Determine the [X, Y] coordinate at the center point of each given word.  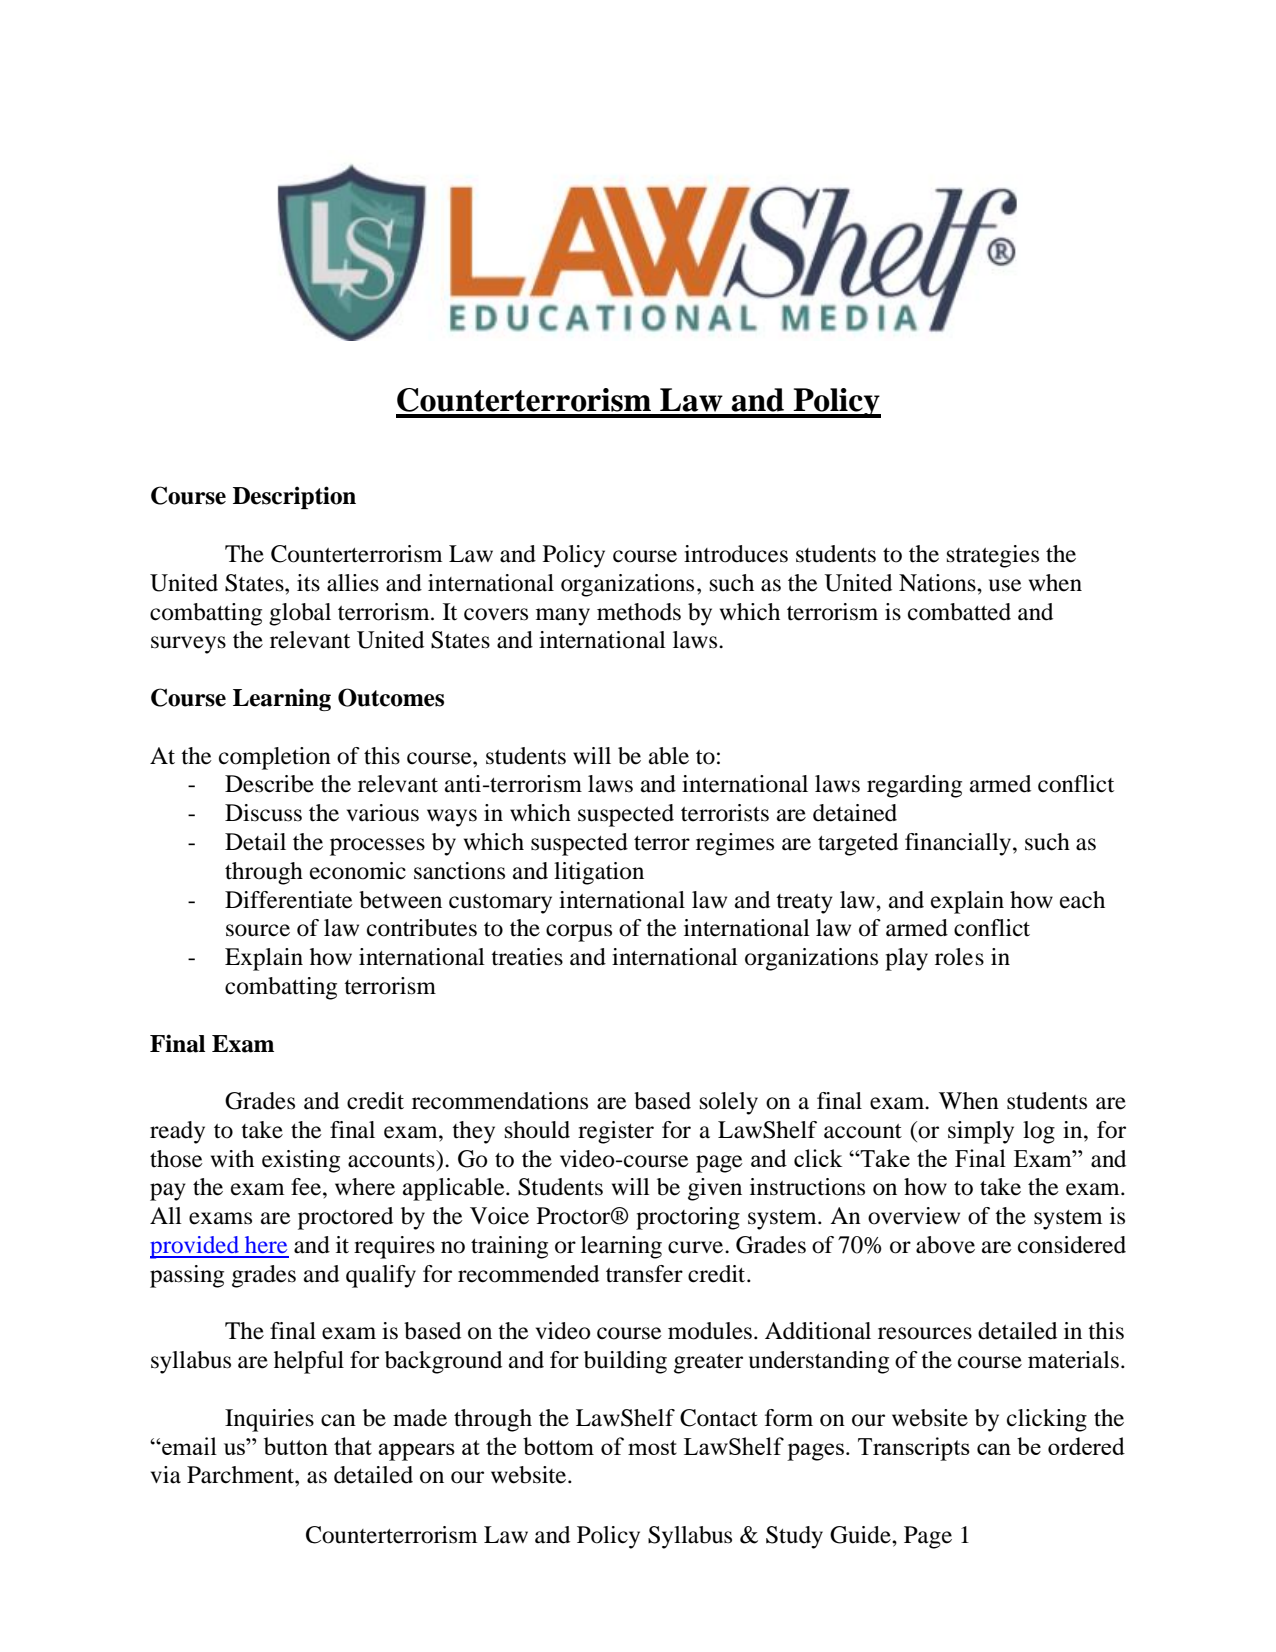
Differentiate [289, 900]
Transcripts [914, 1449]
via [166, 1475]
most [652, 1447]
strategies [993, 556]
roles [959, 957]
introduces [736, 554]
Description [294, 497]
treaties [527, 957]
